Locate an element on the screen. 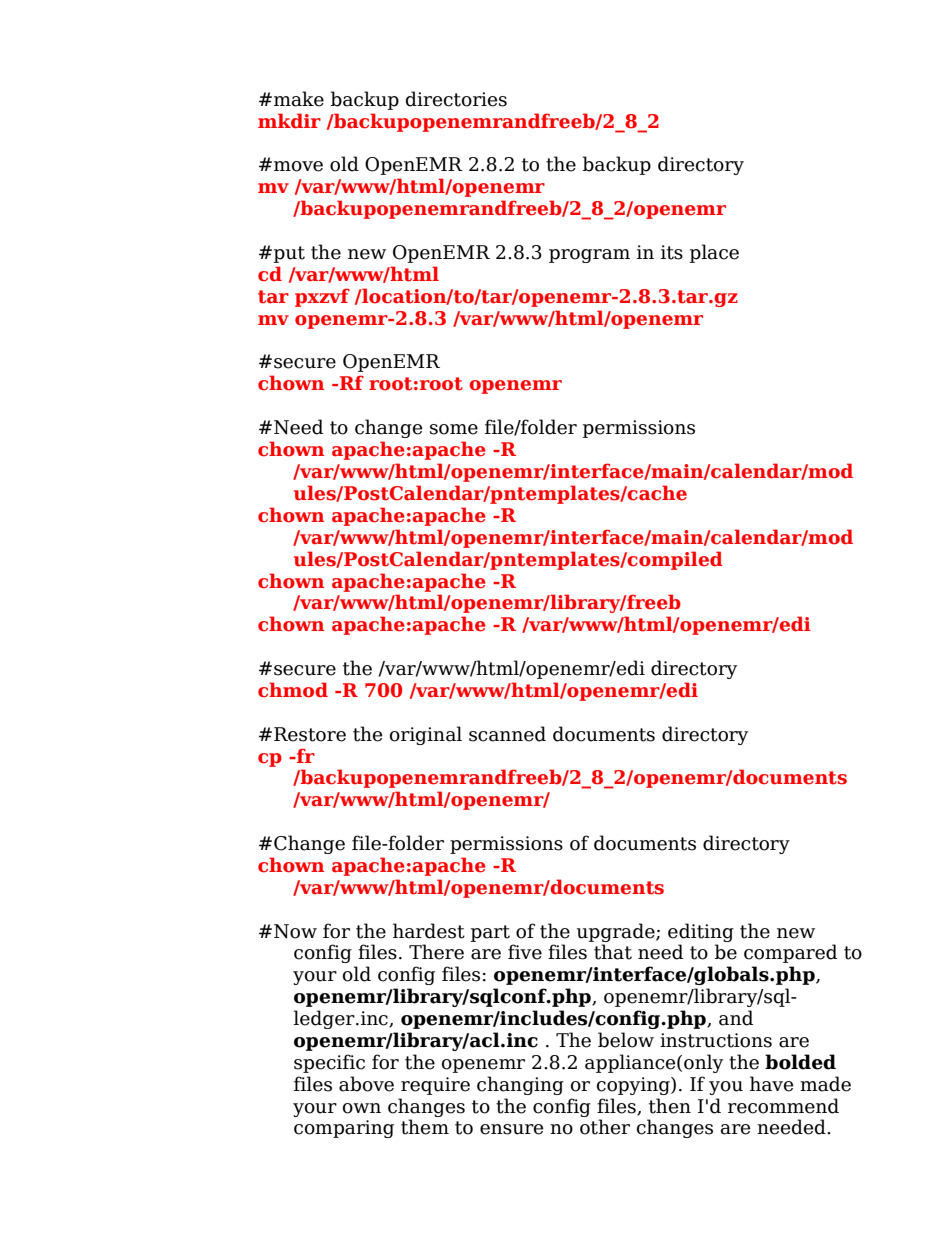 The width and height of the screenshot is (952, 1233). above is located at coordinates (366, 1084).
